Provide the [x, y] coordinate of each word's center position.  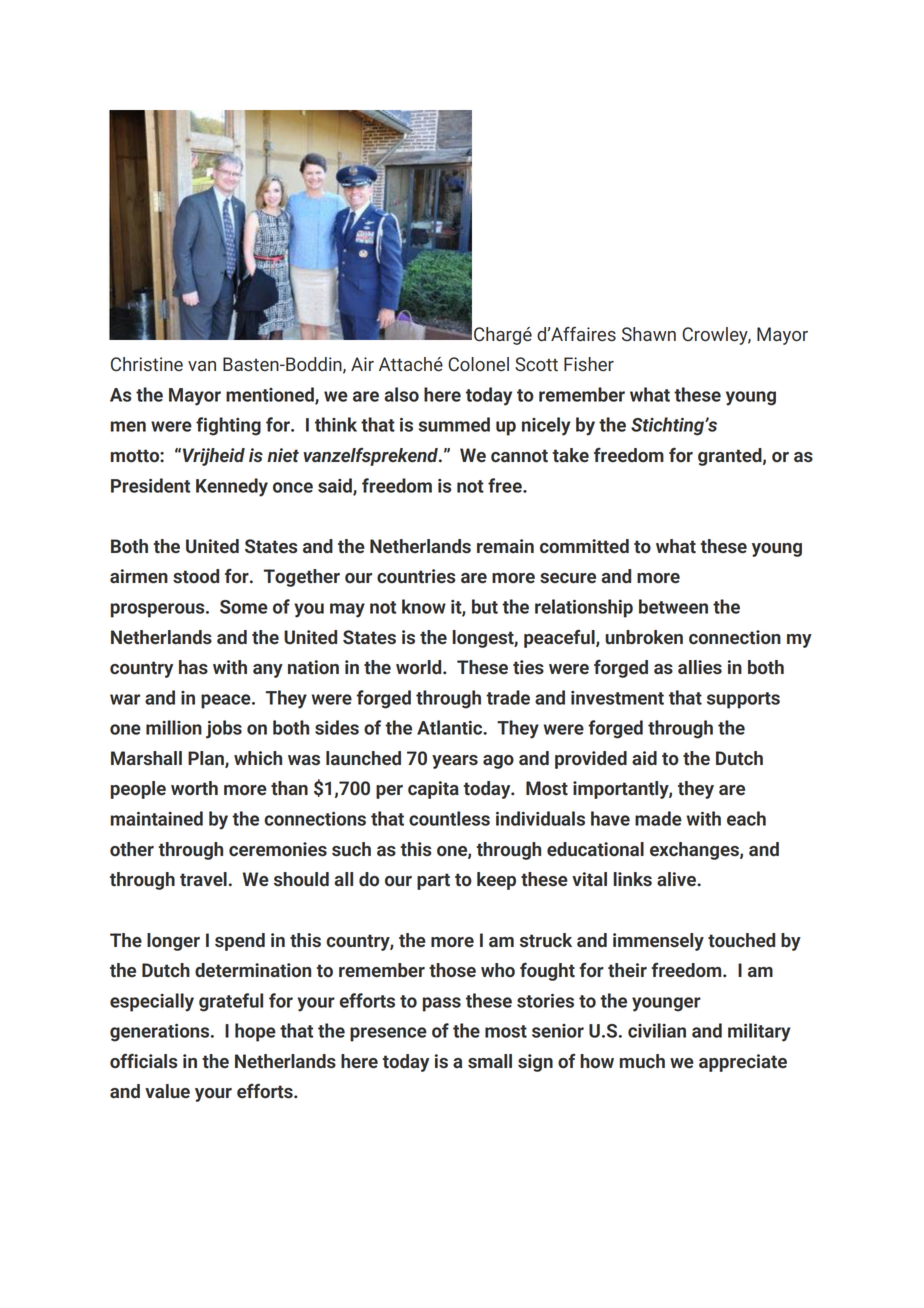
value [167, 1091]
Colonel [478, 364]
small [490, 1061]
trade [508, 697]
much [642, 1061]
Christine [147, 364]
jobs [224, 729]
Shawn [649, 334]
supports [743, 700]
